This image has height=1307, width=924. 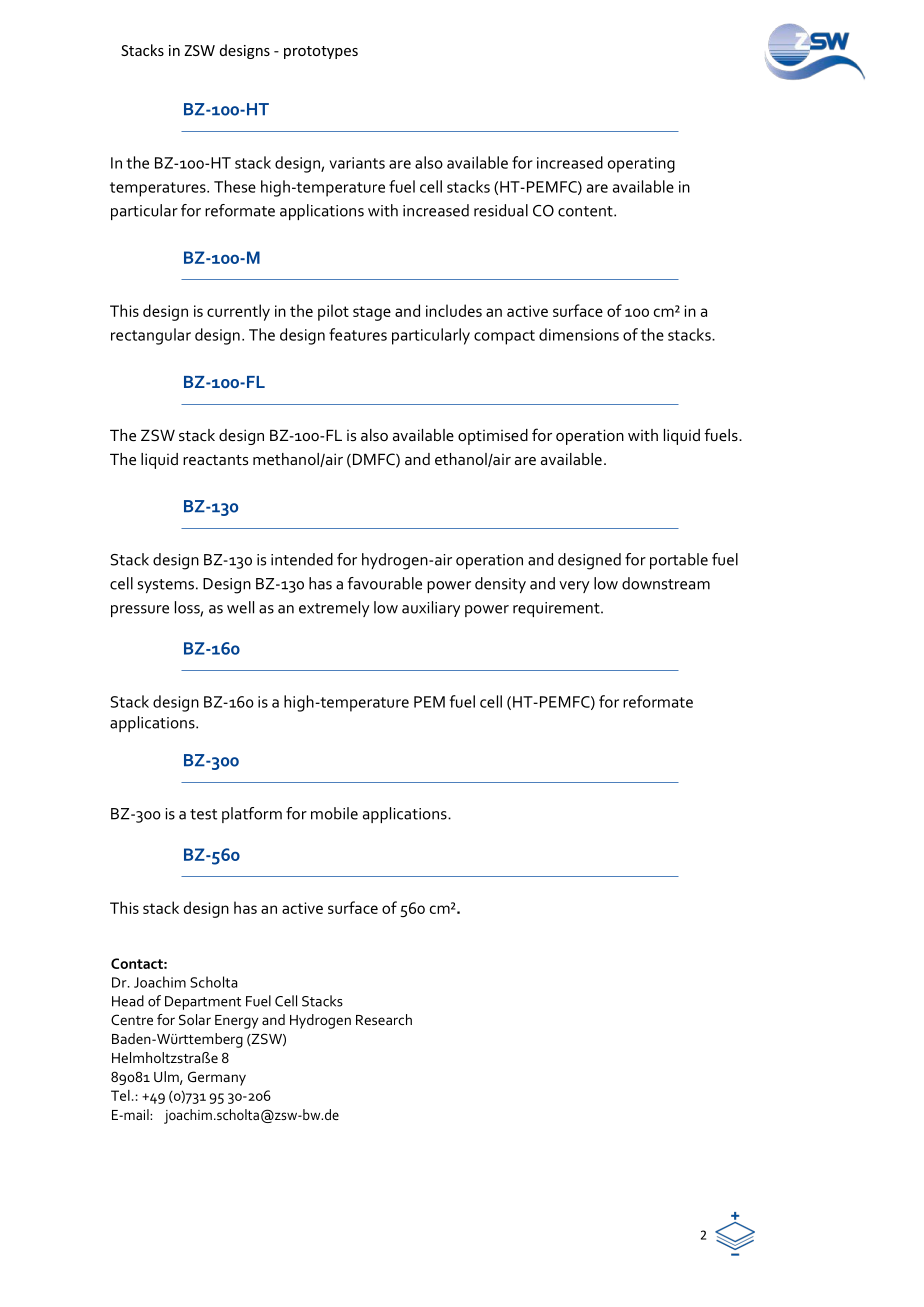 What do you see at coordinates (236, 1022) in the image?
I see `Energy` at bounding box center [236, 1022].
